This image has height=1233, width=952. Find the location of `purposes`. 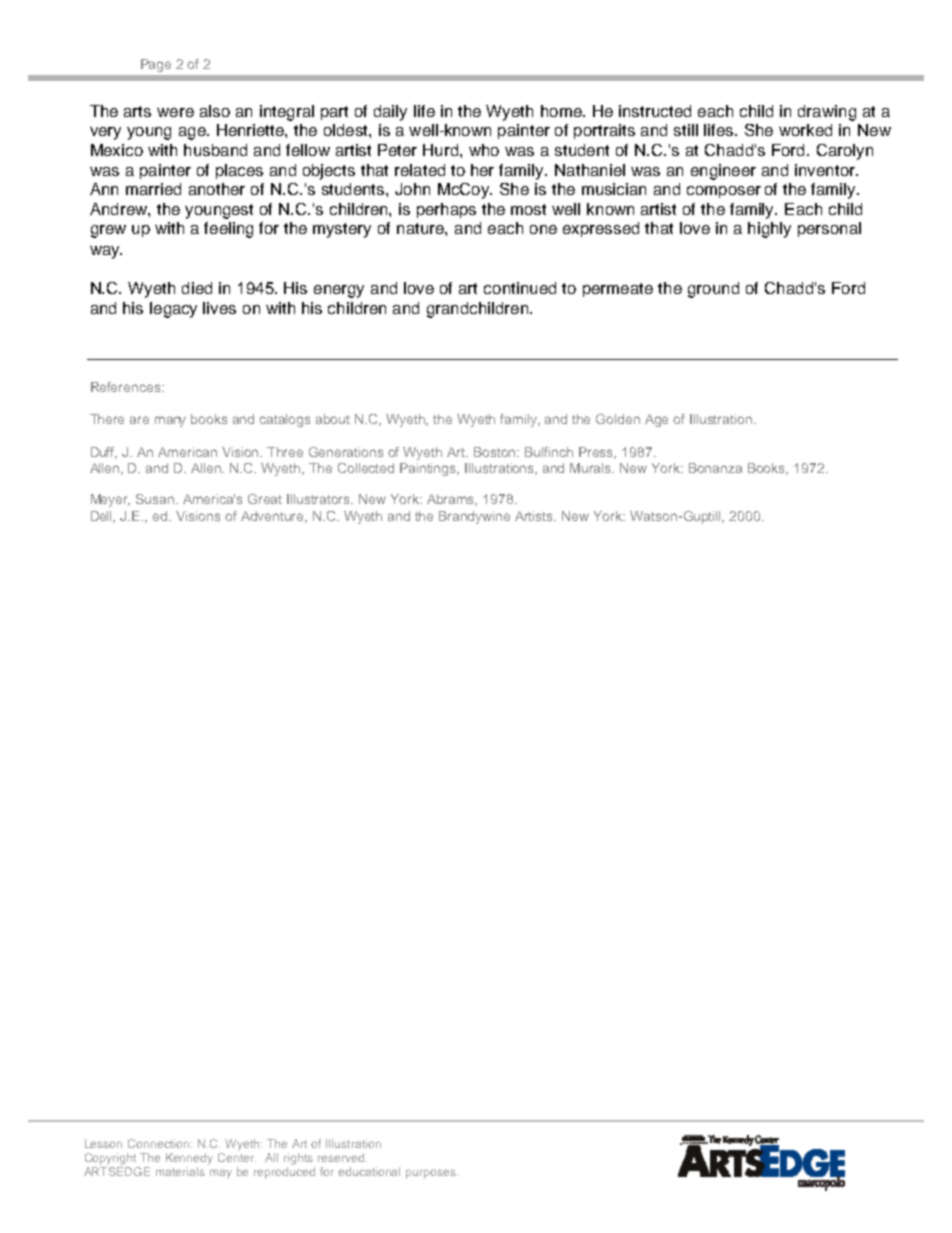

purposes is located at coordinates (432, 1174).
